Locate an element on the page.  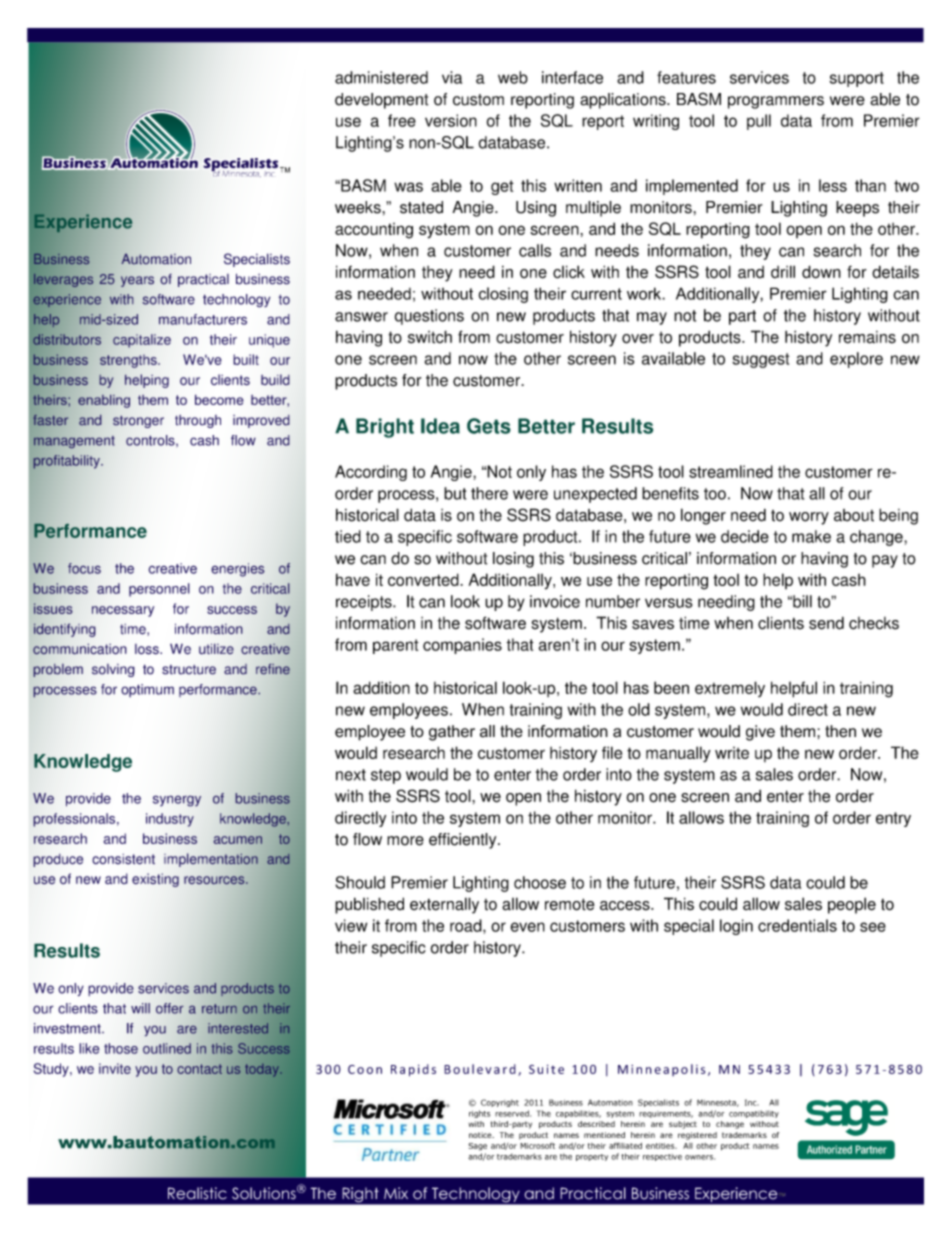
entry is located at coordinates (893, 819).
